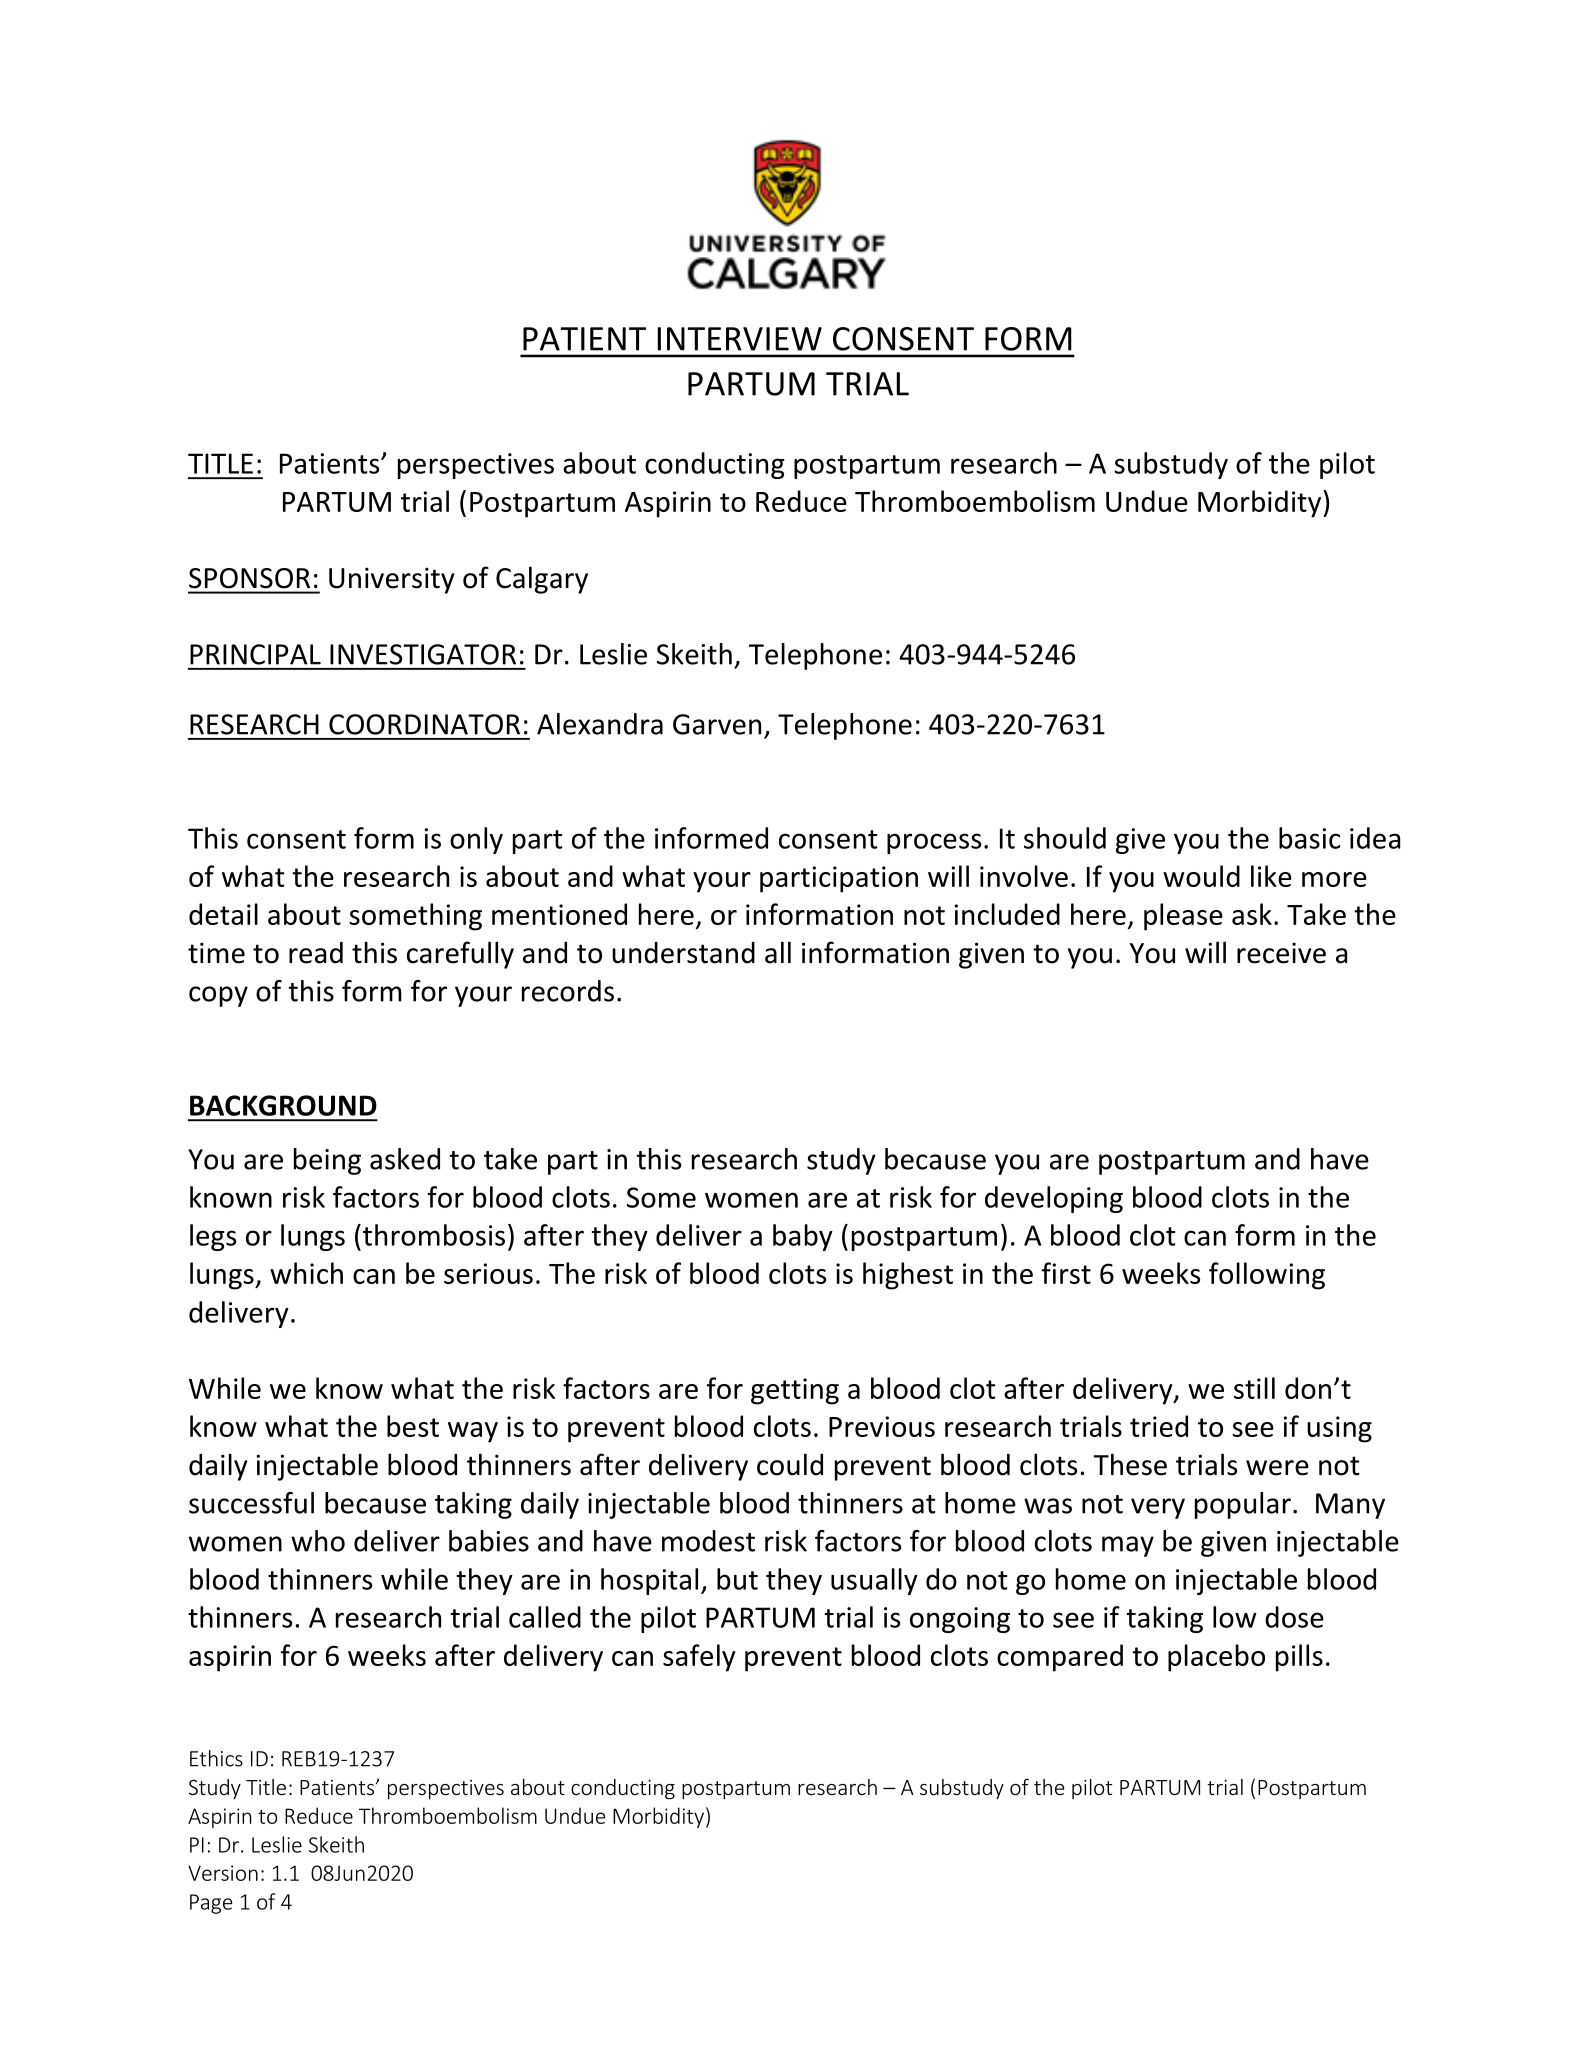 Image resolution: width=1594 pixels, height=2063 pixels. What do you see at coordinates (223, 1873) in the page?
I see `Version` at bounding box center [223, 1873].
